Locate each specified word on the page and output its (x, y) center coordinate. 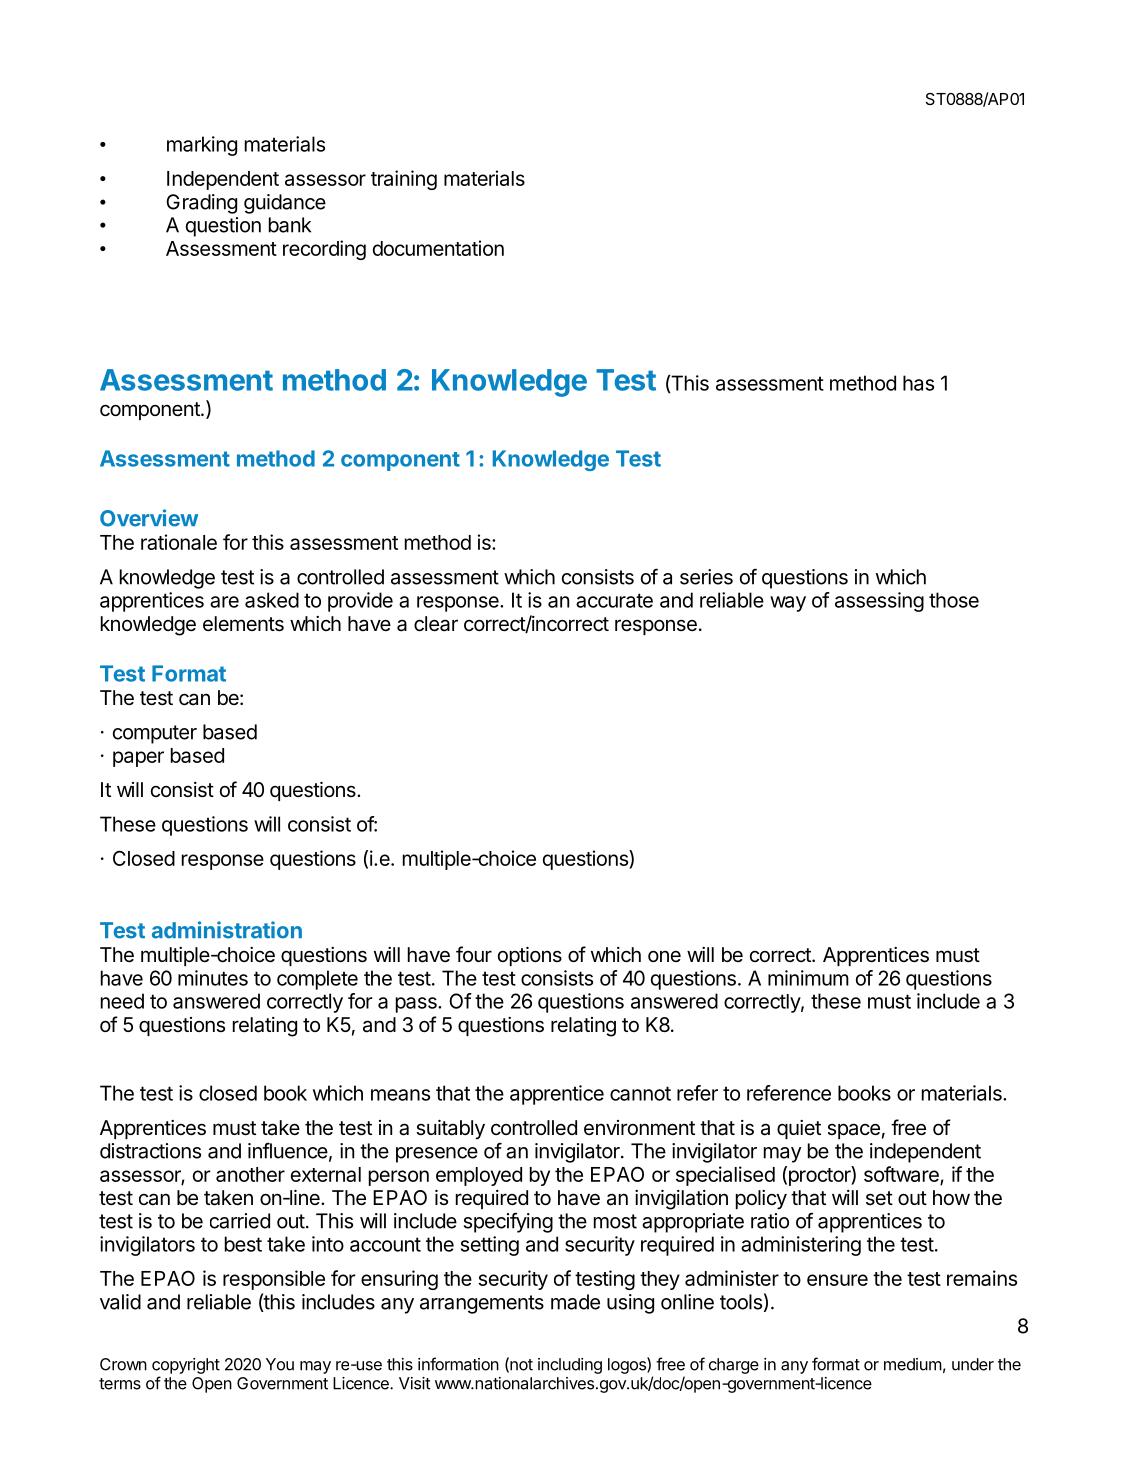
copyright (186, 1366)
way (788, 604)
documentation (438, 248)
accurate (614, 600)
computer (155, 734)
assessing (879, 602)
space (854, 1131)
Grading (201, 204)
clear (436, 624)
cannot (640, 1093)
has (918, 383)
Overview (149, 518)
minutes (213, 978)
